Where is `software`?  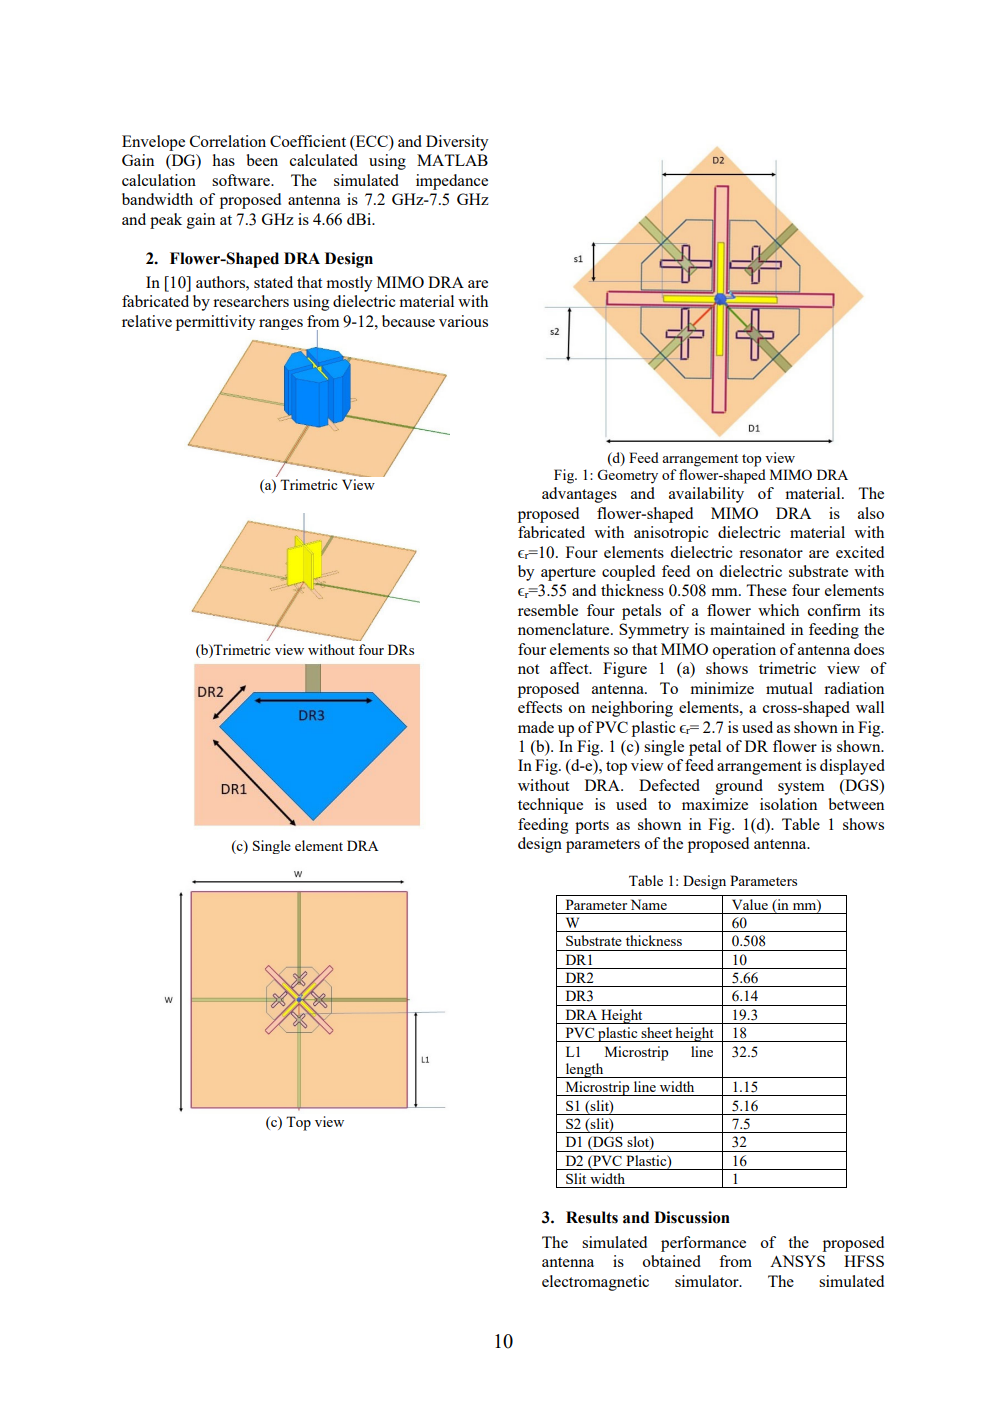
software is located at coordinates (242, 180).
